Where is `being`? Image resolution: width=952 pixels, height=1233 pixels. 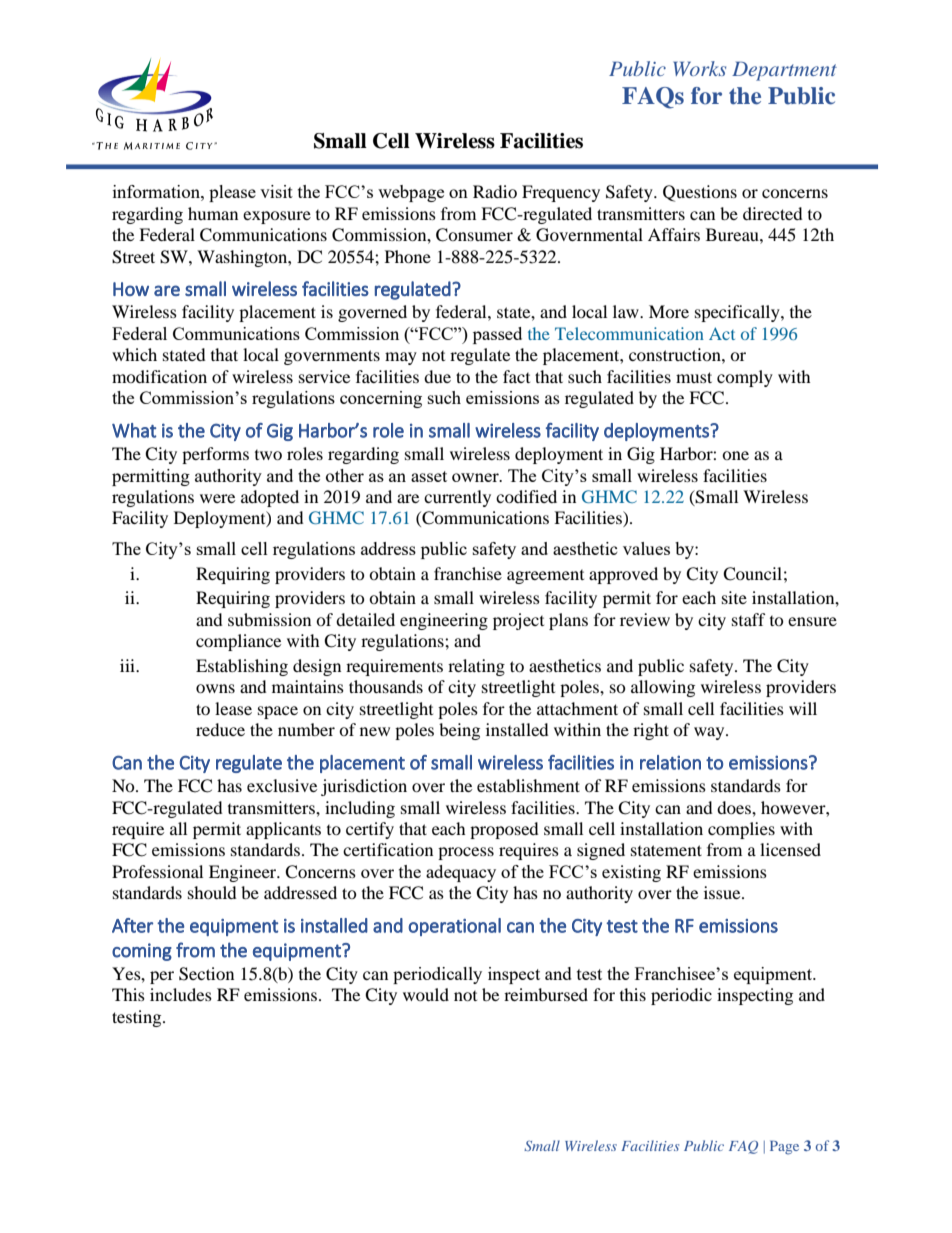 being is located at coordinates (459, 731).
